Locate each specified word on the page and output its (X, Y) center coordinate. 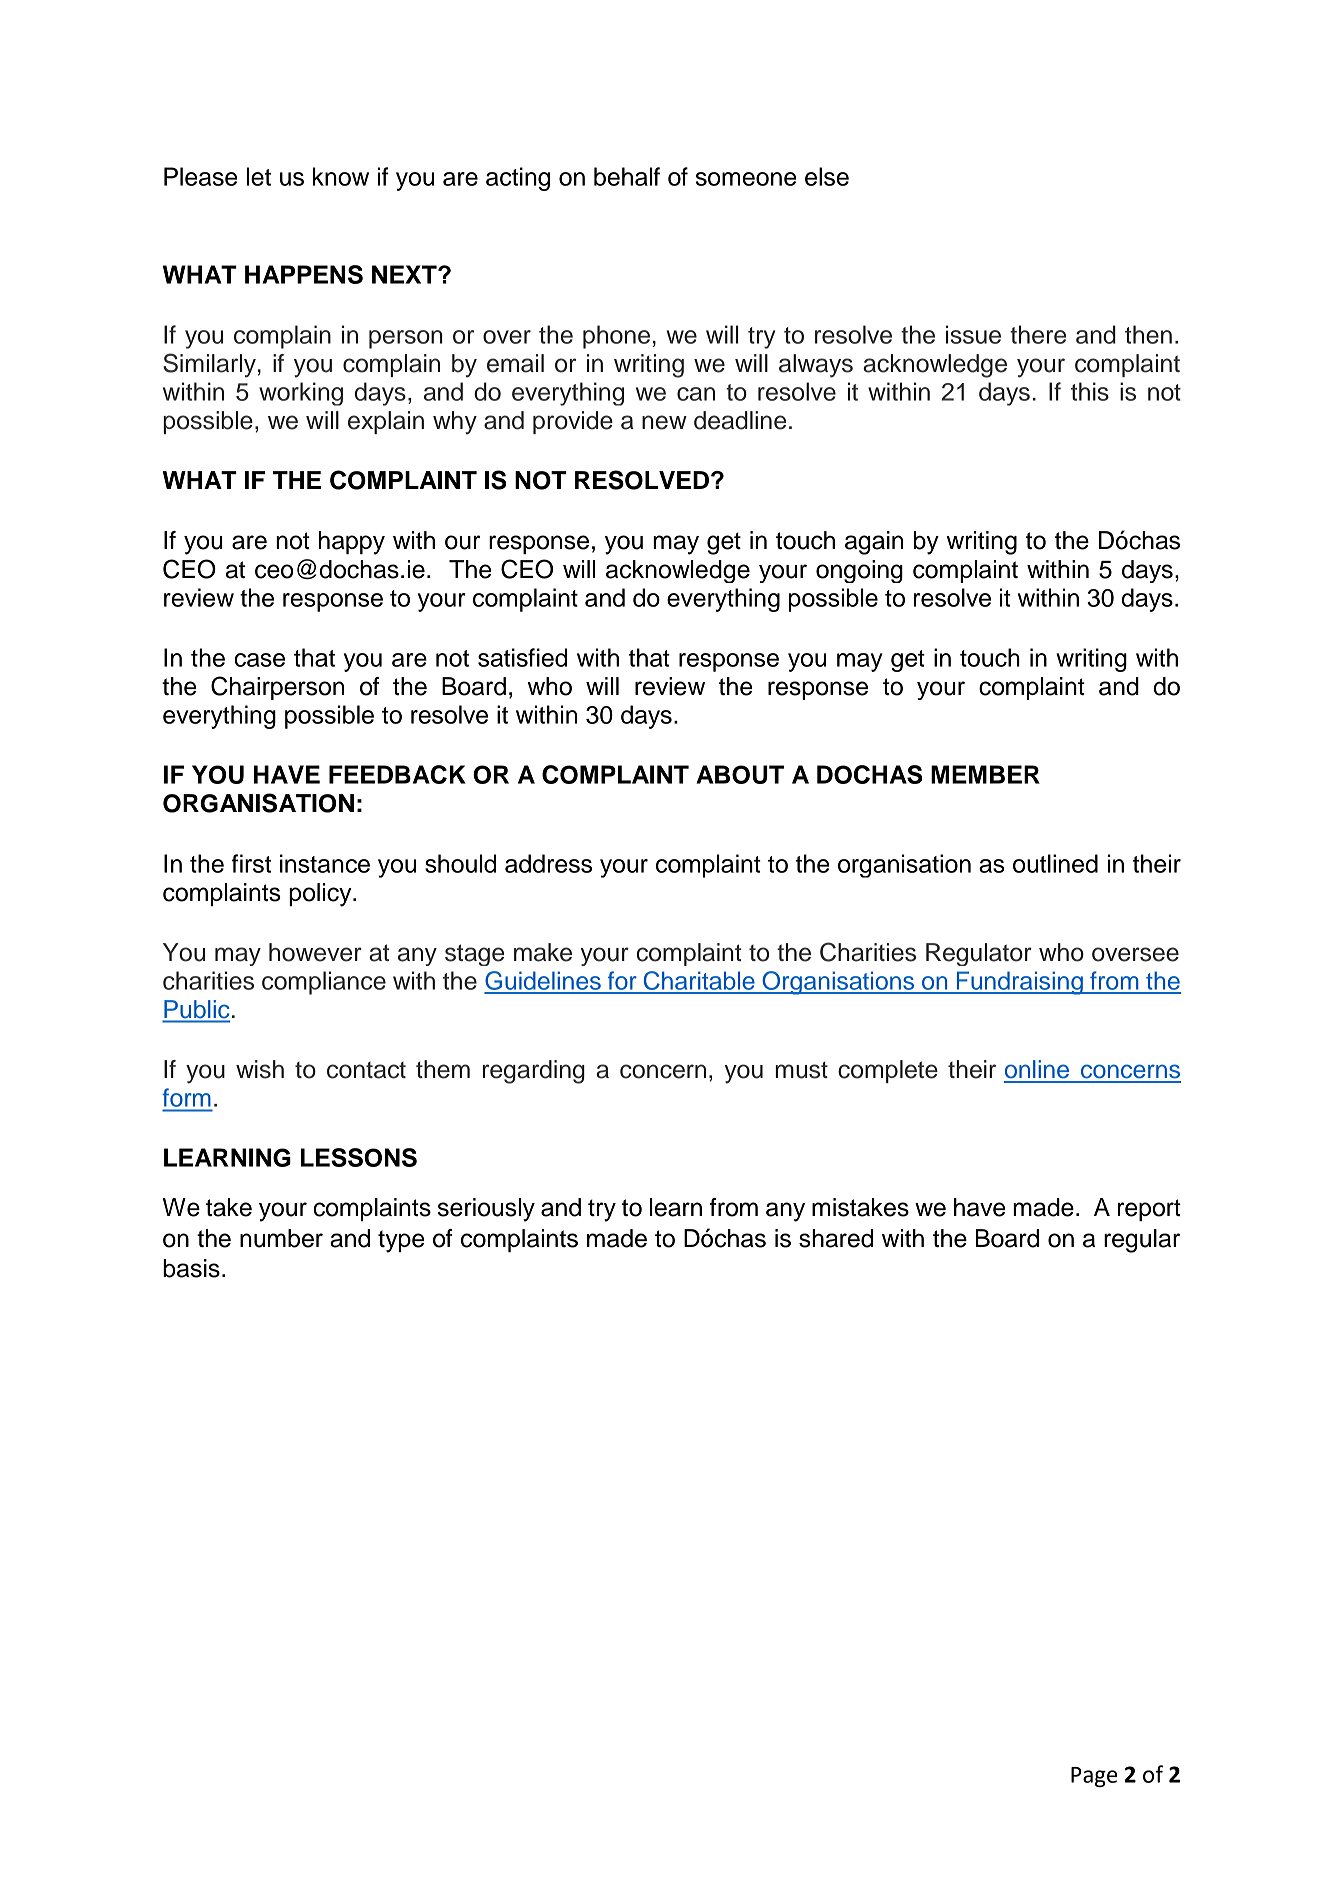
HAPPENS (304, 274)
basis (191, 1268)
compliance (324, 983)
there (1038, 334)
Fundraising (1019, 983)
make (543, 952)
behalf (627, 176)
